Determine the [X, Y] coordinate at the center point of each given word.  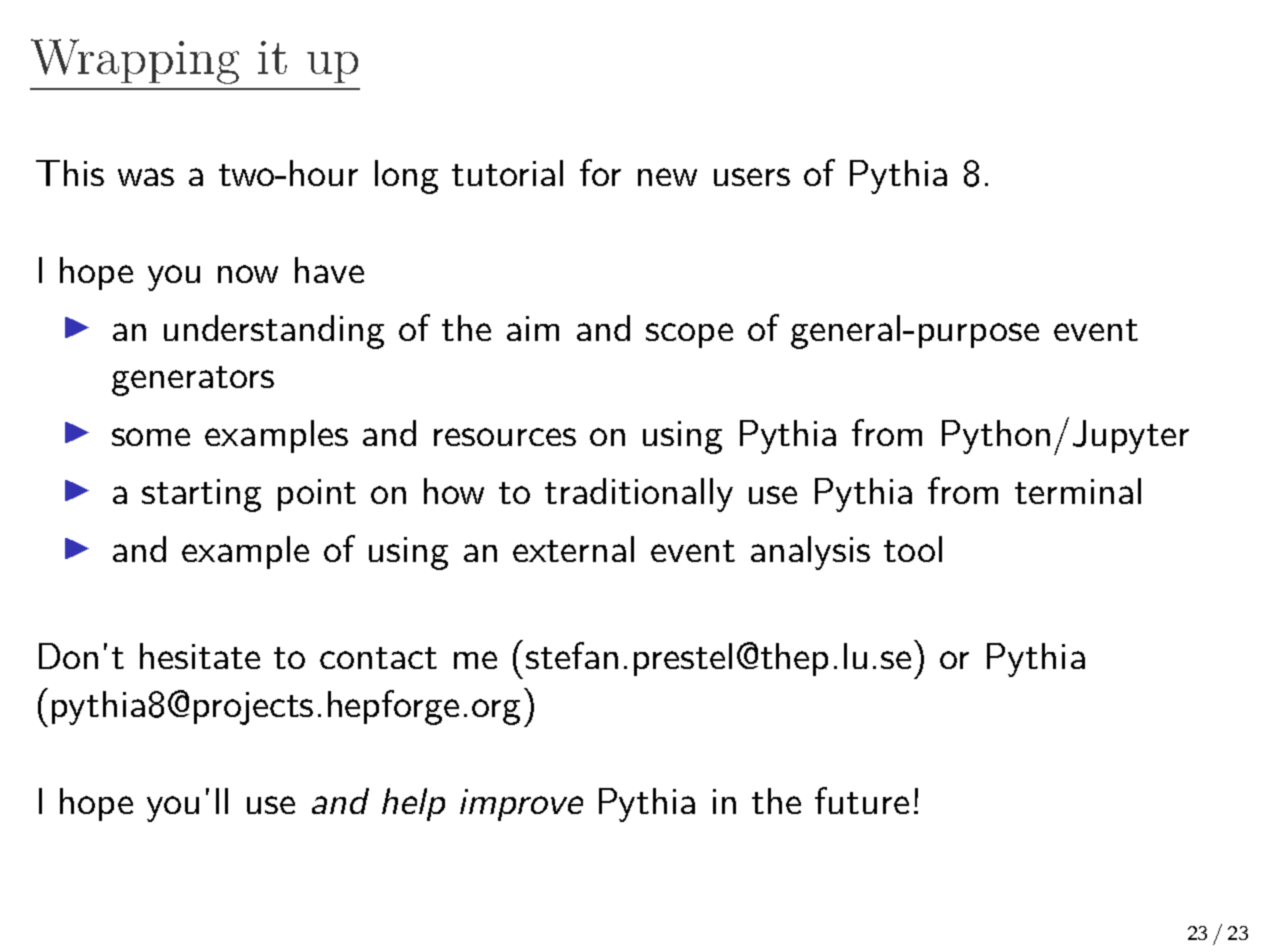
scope [689, 335]
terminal [1078, 491]
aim [533, 328]
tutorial [507, 173]
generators [193, 381]
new [667, 177]
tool [913, 549]
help [413, 804]
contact [378, 658]
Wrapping [135, 61]
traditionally [639, 495]
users [752, 177]
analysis [810, 553]
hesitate [200, 656]
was [146, 177]
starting [201, 495]
